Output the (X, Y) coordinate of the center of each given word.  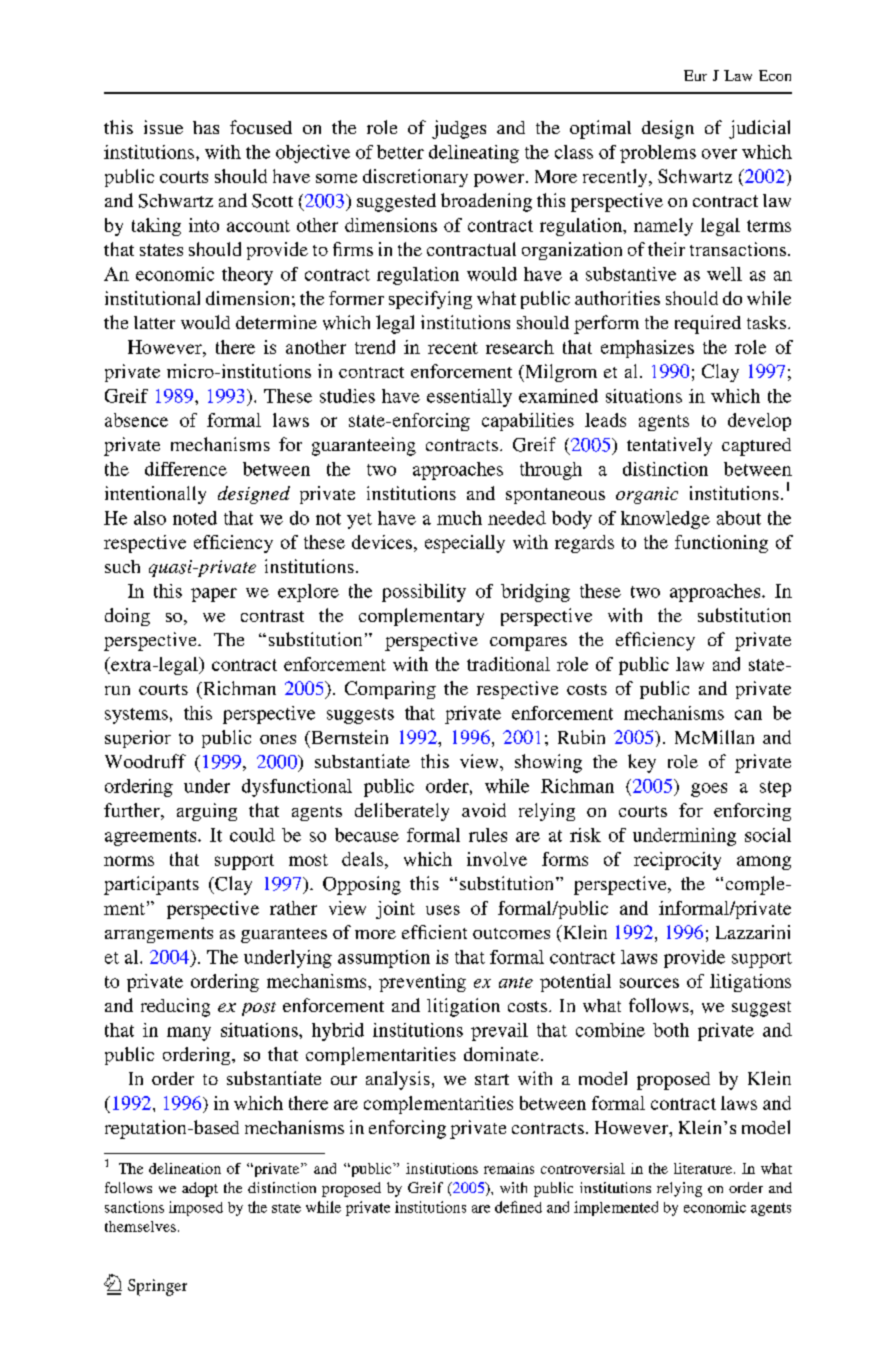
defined (518, 1207)
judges (459, 129)
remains (509, 1168)
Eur (695, 75)
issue (163, 127)
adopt (200, 1189)
